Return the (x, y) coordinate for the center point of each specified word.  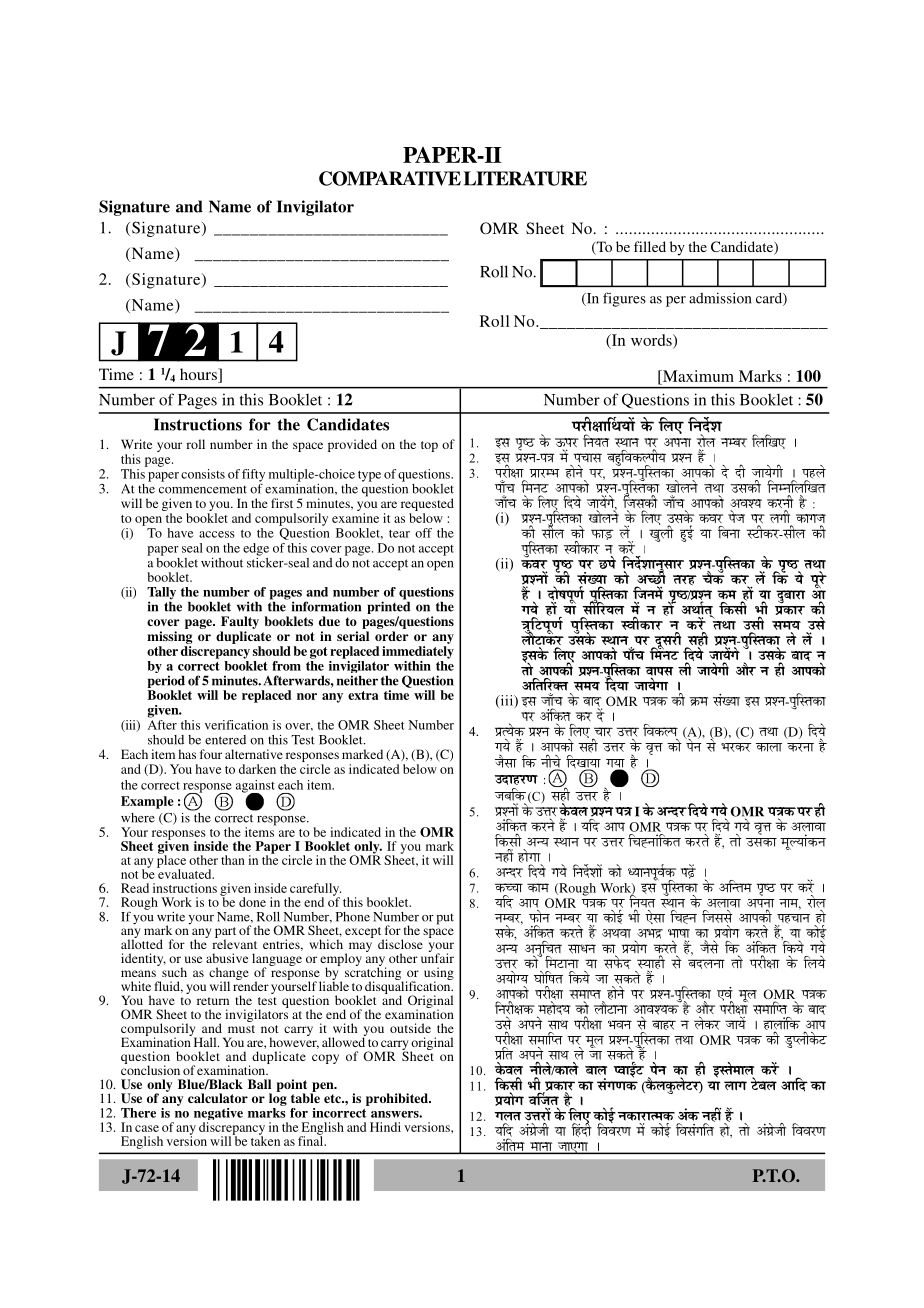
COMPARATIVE (390, 178)
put (445, 919)
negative (218, 1115)
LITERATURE (525, 178)
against (255, 787)
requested (427, 506)
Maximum (697, 376)
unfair (437, 957)
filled (650, 246)
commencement (203, 489)
